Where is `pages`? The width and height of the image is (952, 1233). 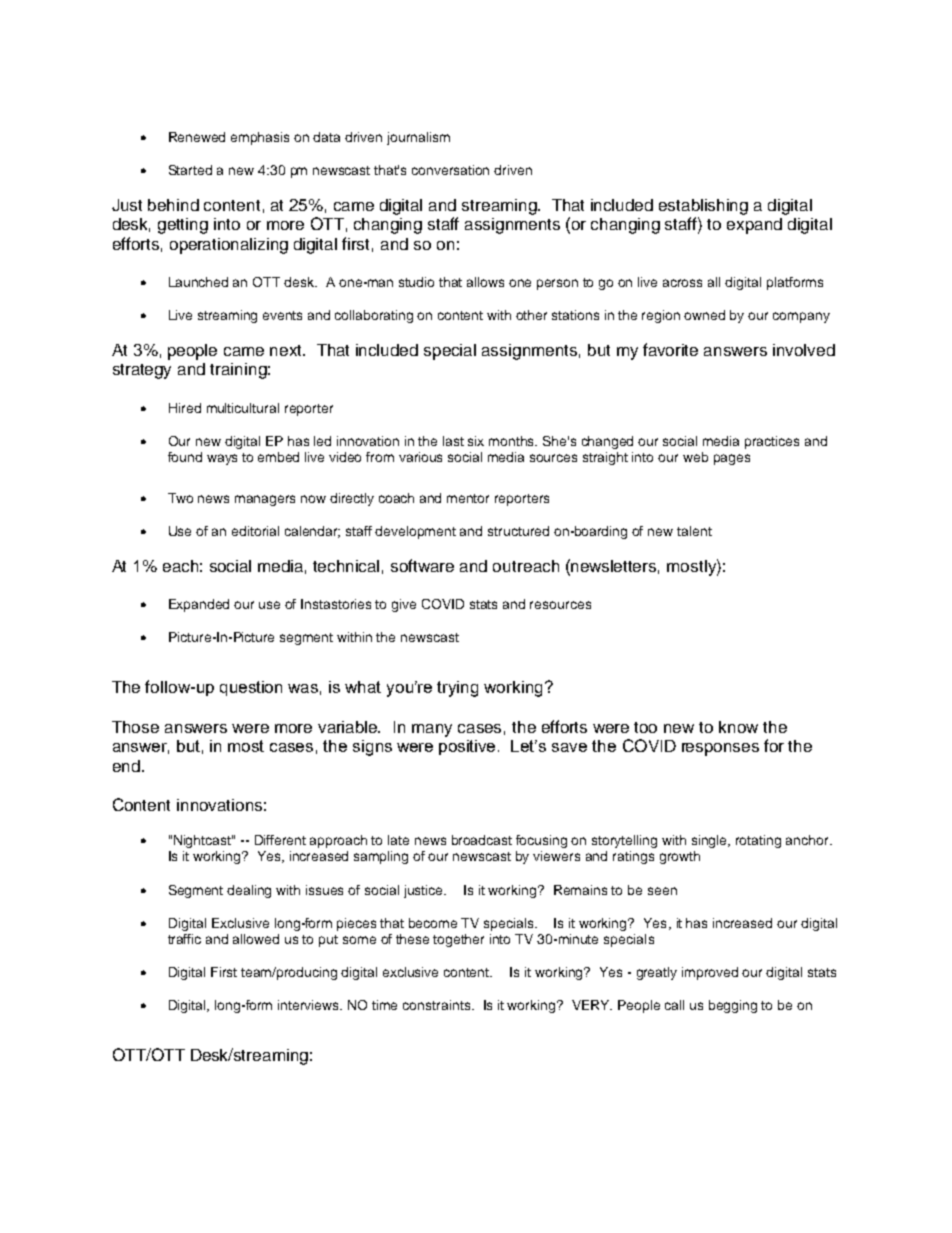 pages is located at coordinates (732, 459).
